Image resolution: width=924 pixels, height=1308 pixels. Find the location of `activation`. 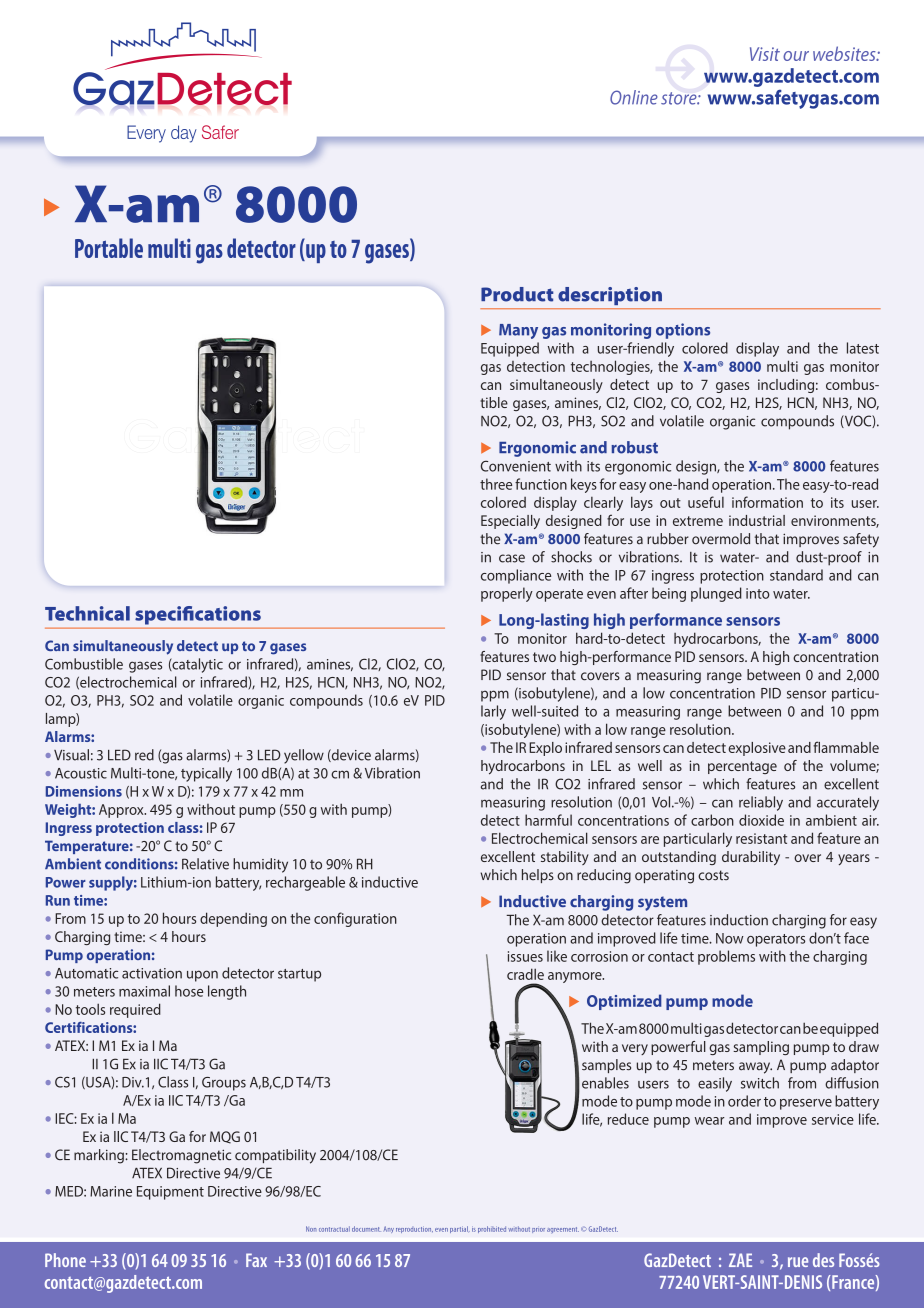

activation is located at coordinates (152, 973).
